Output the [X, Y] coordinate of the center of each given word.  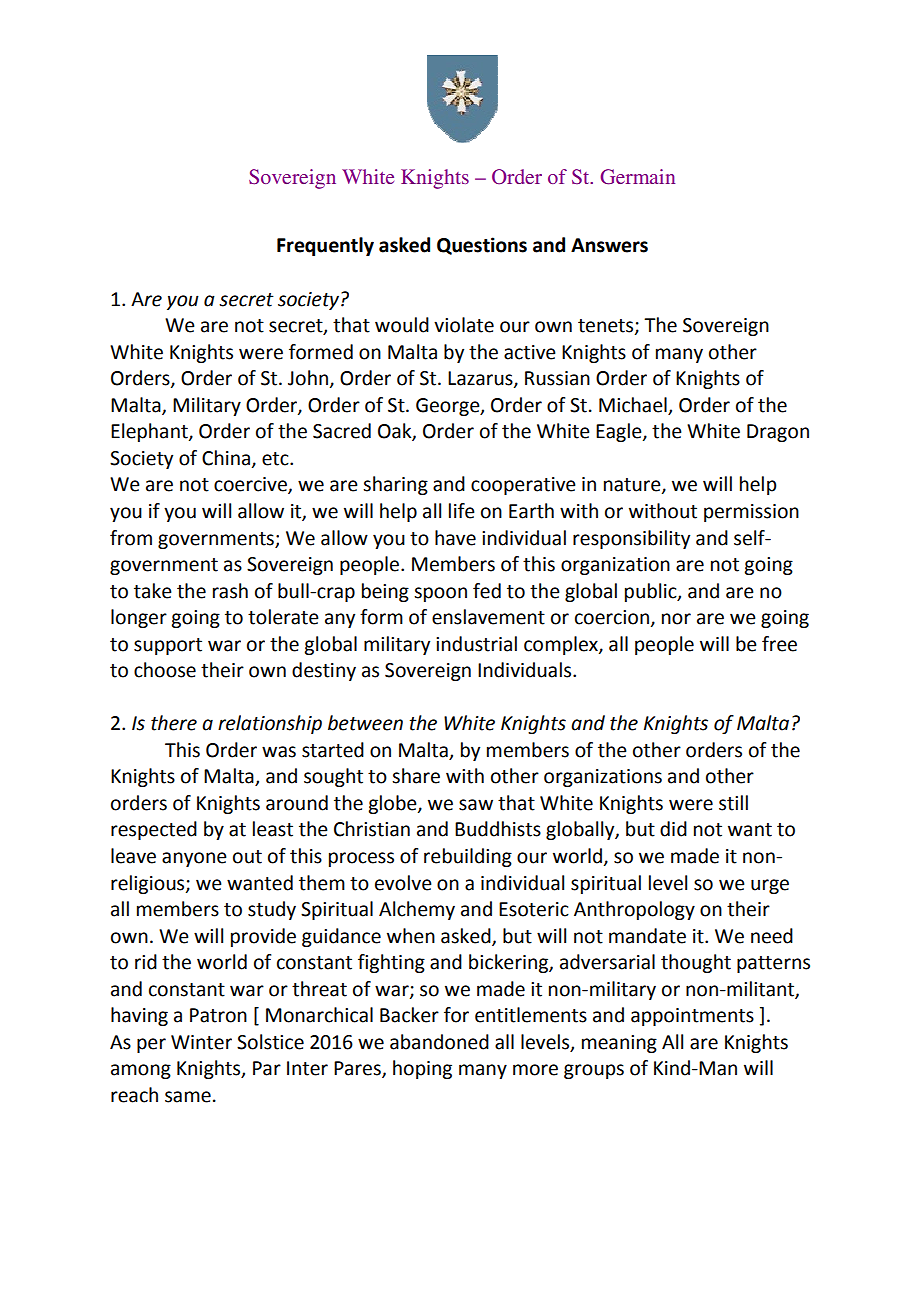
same [188, 1097]
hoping [422, 1069]
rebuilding [468, 857]
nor [676, 619]
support [168, 646]
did [673, 829]
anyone [194, 859]
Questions [482, 246]
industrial [476, 644]
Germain [637, 177]
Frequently [325, 246]
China [226, 458]
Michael [633, 405]
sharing [395, 485]
